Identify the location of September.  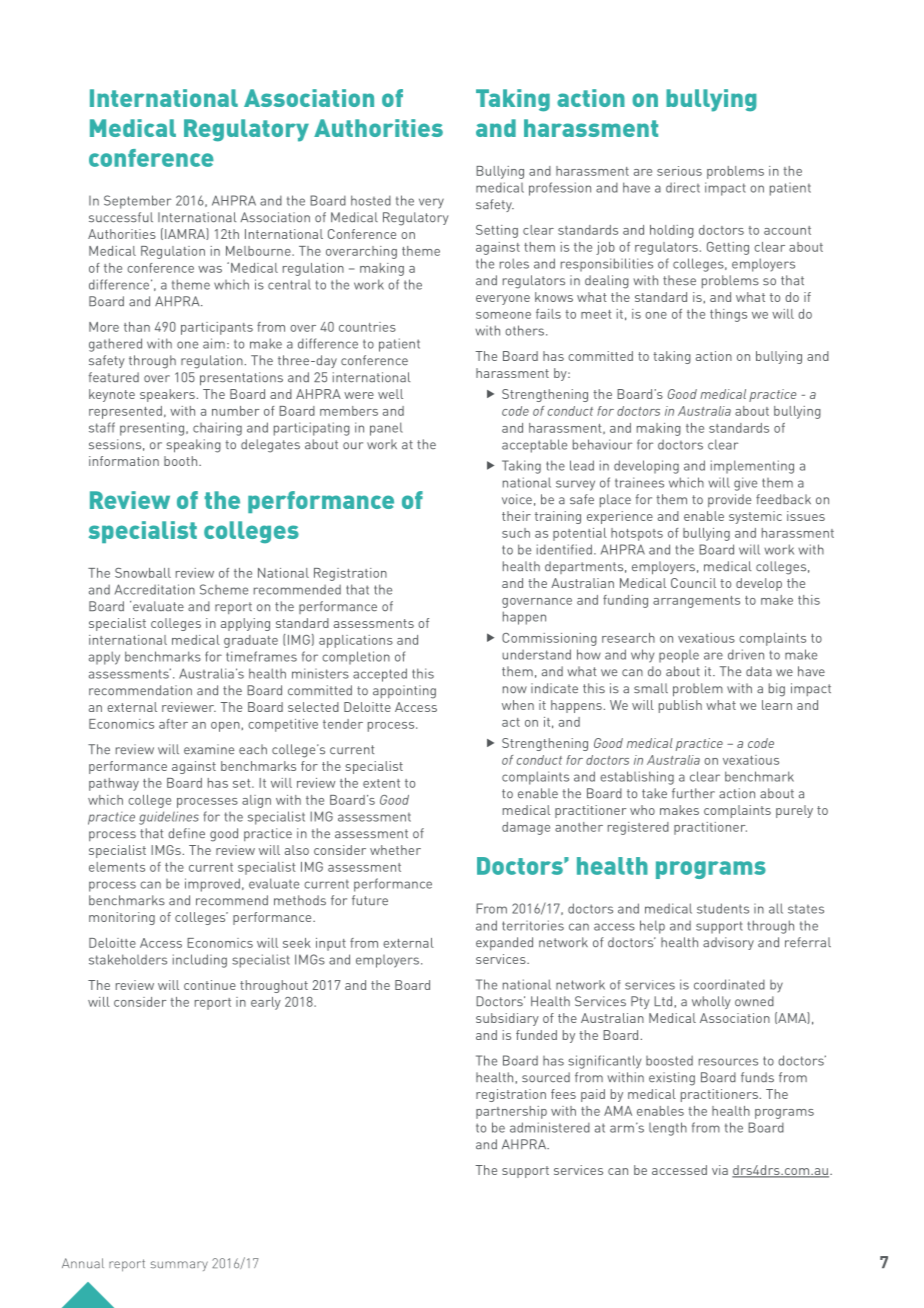
(137, 202).
